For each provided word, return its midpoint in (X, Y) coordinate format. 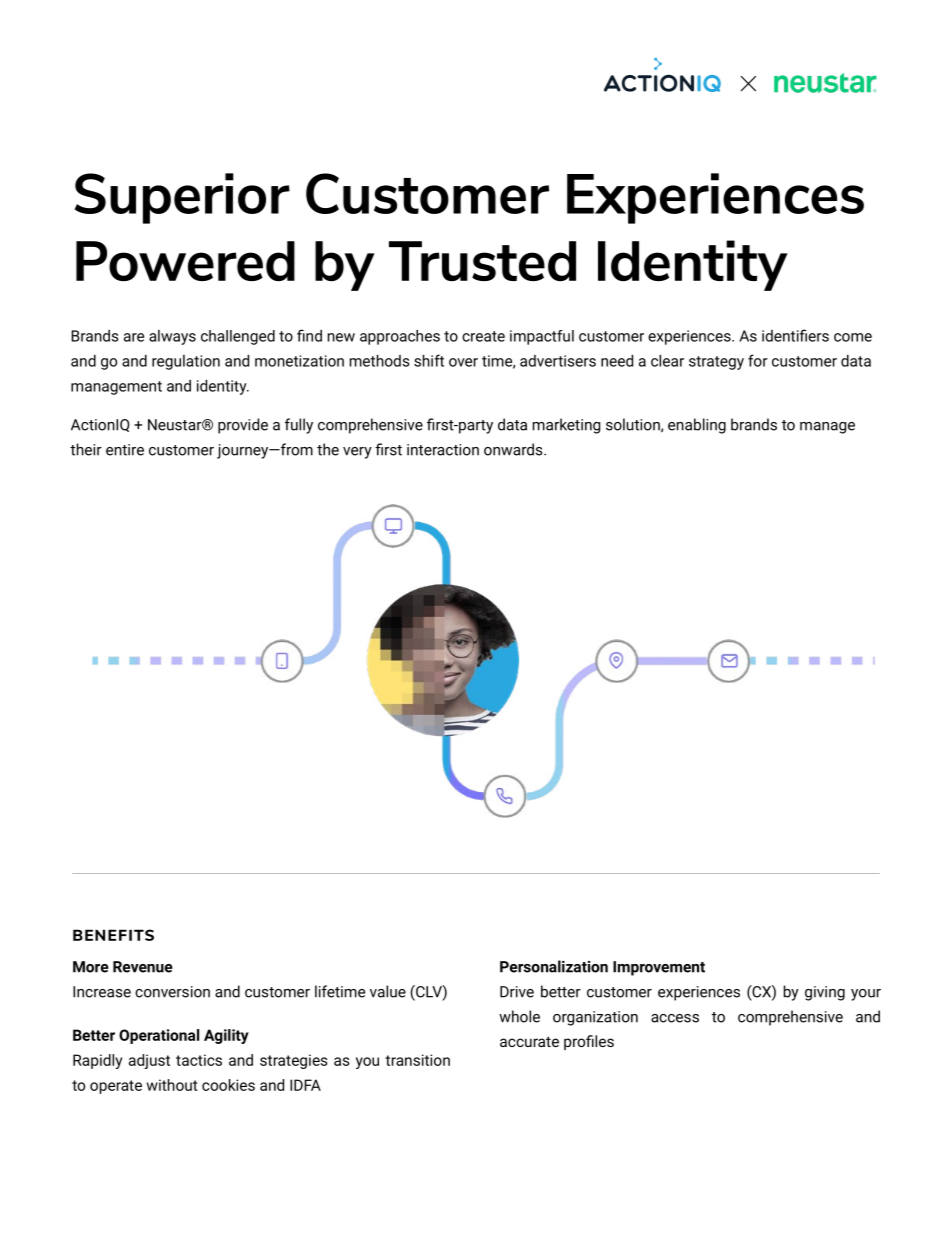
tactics (199, 1060)
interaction (443, 450)
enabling (697, 426)
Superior (182, 198)
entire (125, 450)
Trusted (482, 261)
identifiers (795, 335)
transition (417, 1060)
